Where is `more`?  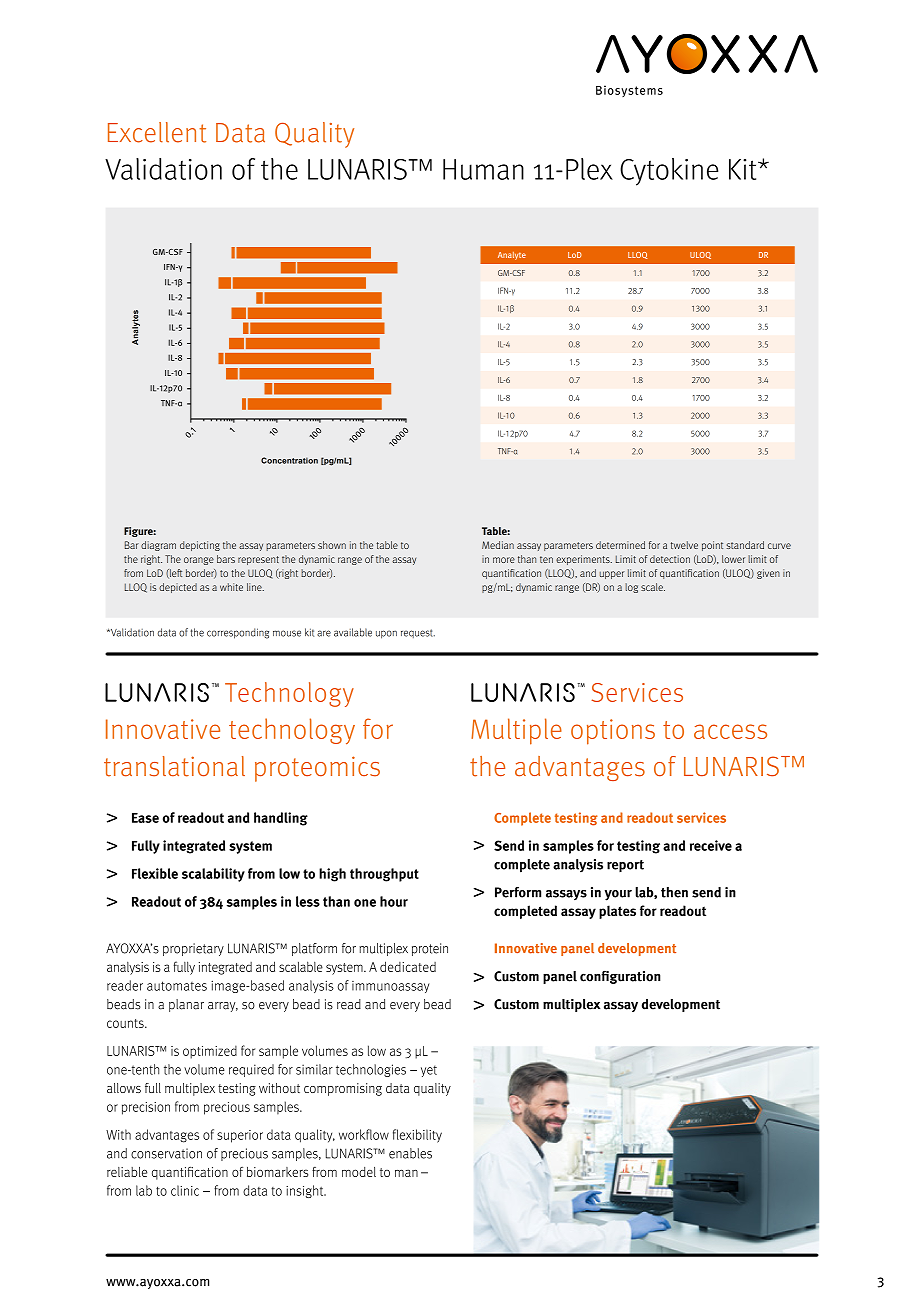 more is located at coordinates (504, 560).
